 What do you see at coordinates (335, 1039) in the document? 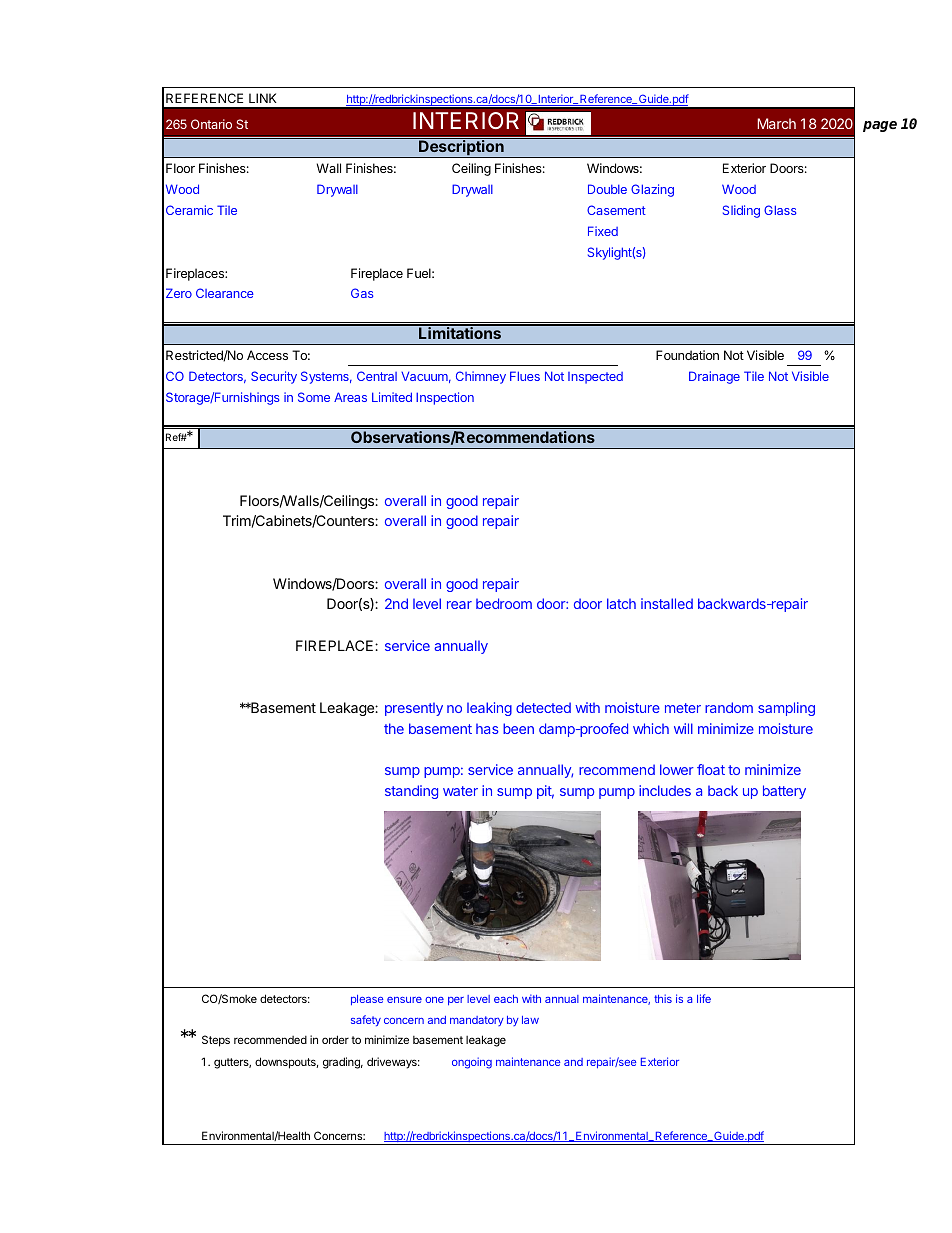
I see `order` at bounding box center [335, 1039].
